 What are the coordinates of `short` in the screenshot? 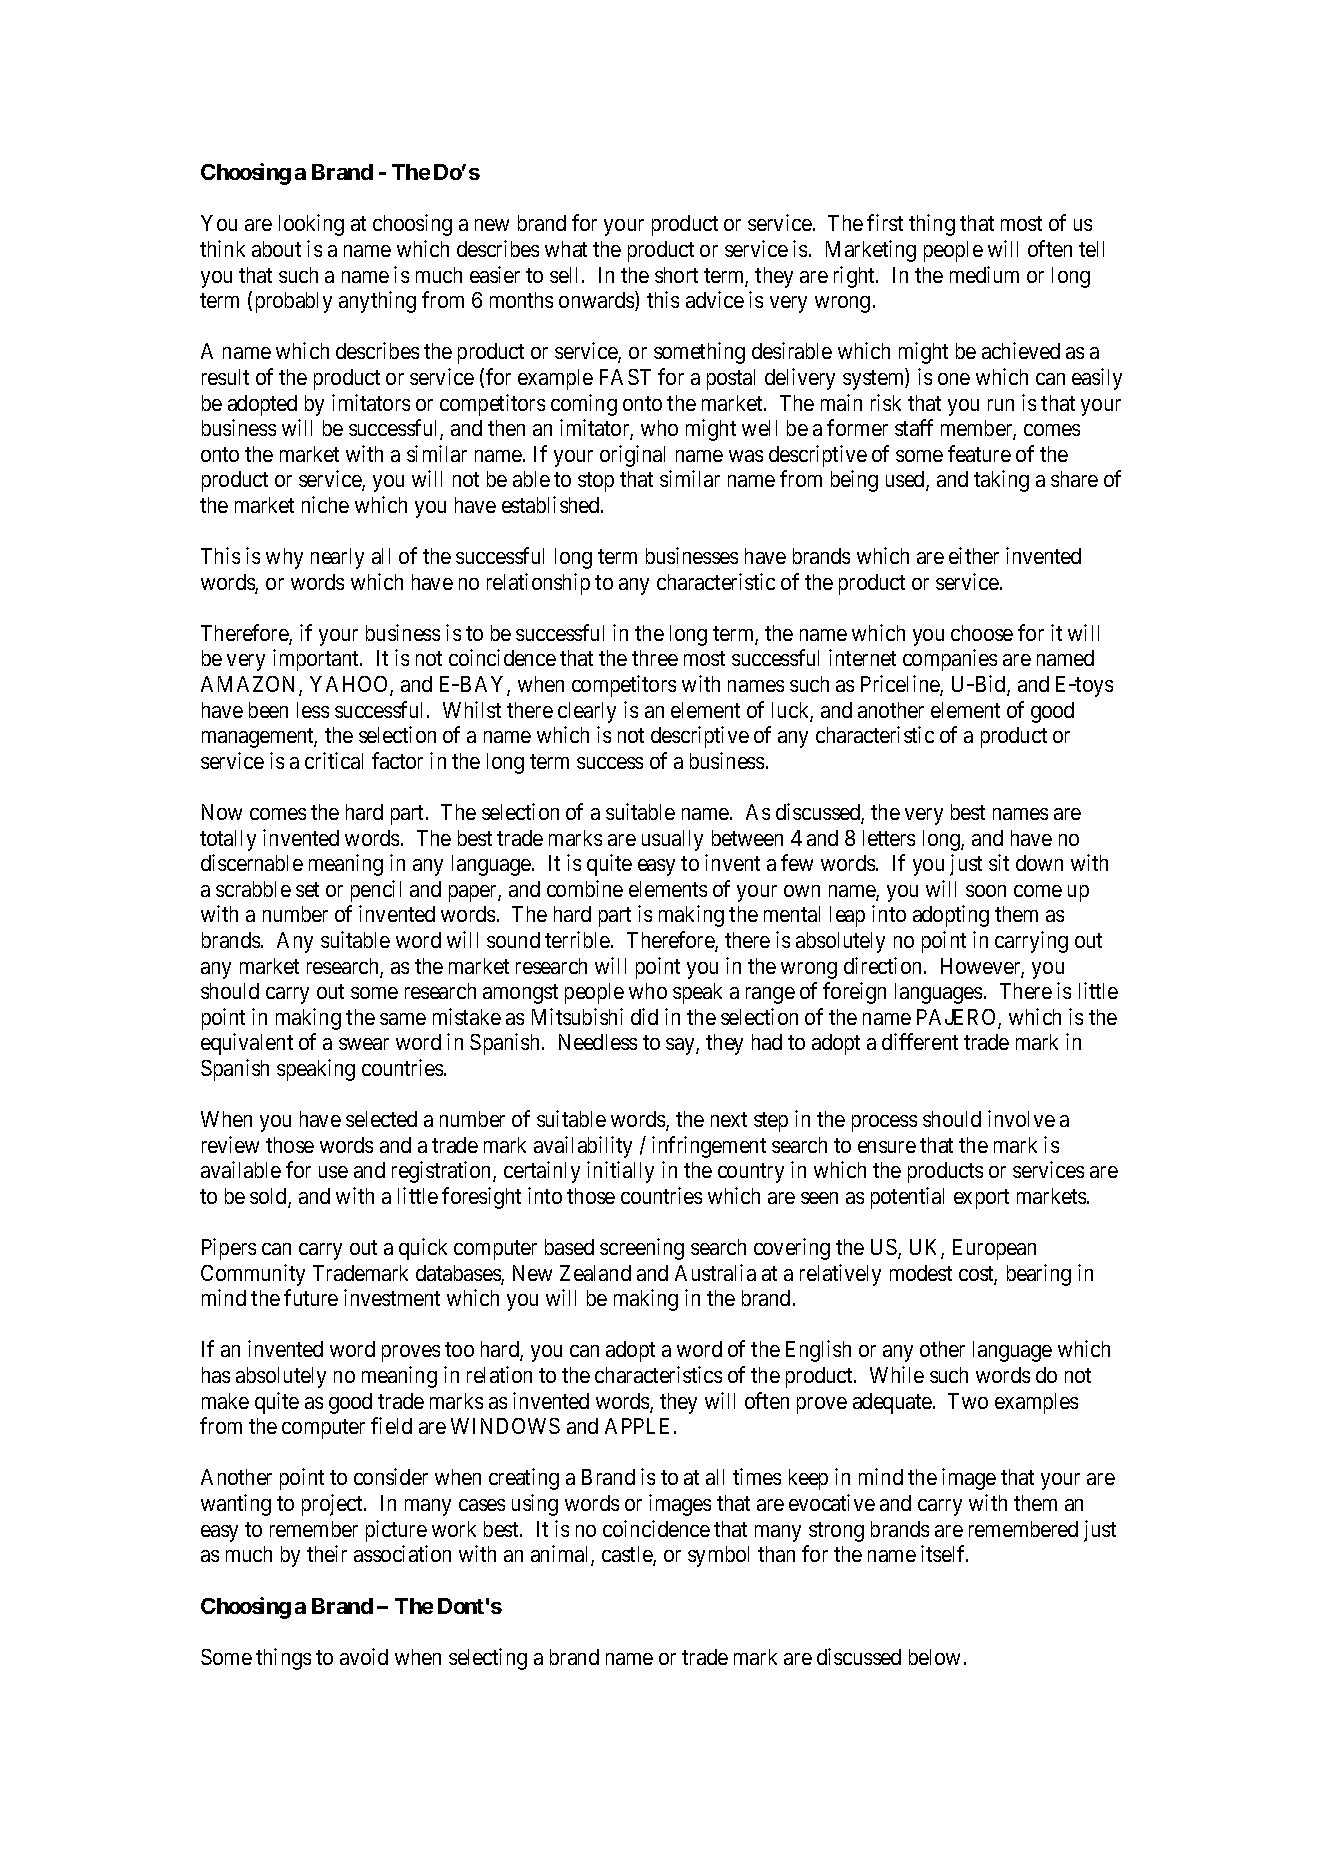 It's located at (676, 275).
